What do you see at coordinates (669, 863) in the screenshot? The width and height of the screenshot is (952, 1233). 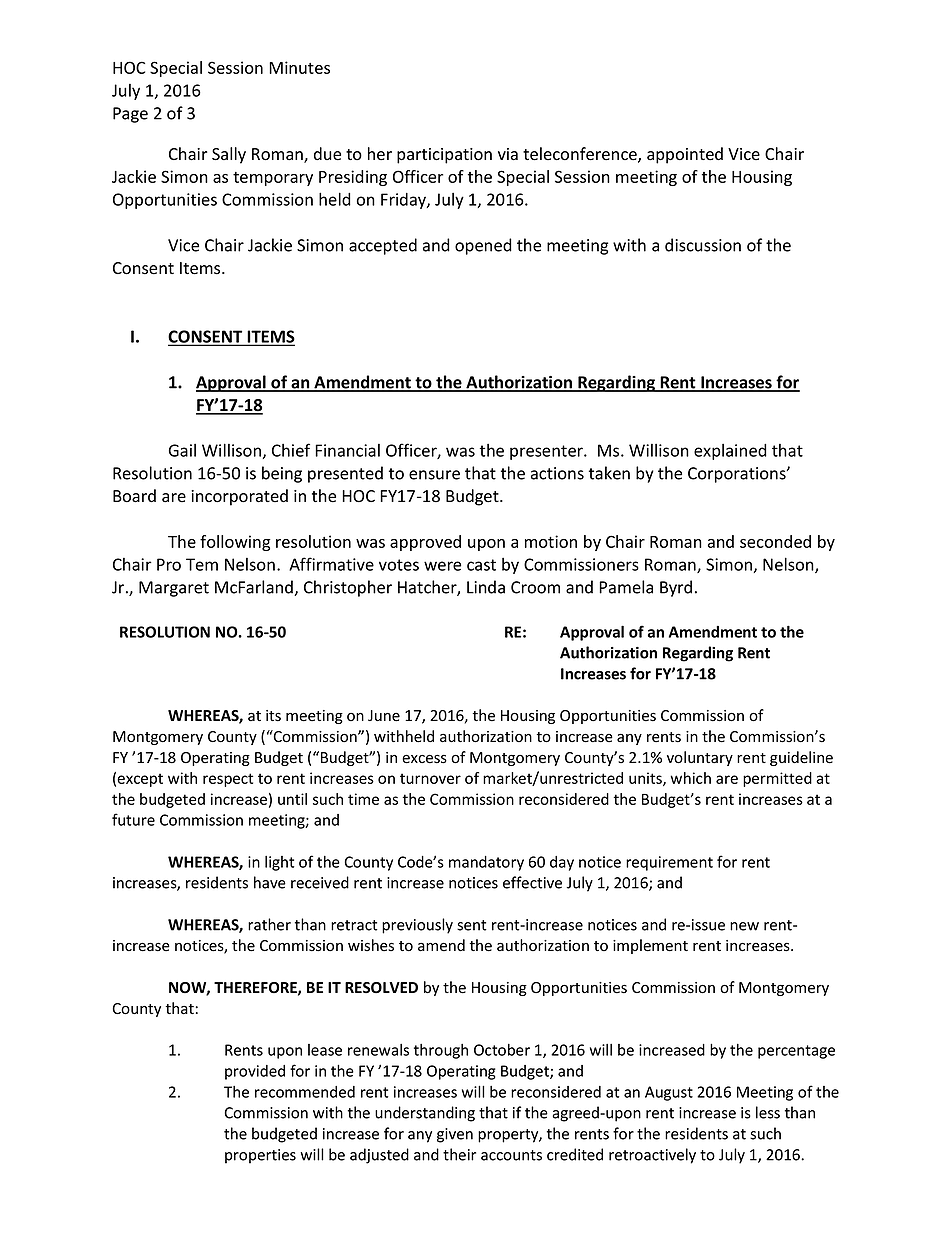 I see `requirement` at bounding box center [669, 863].
